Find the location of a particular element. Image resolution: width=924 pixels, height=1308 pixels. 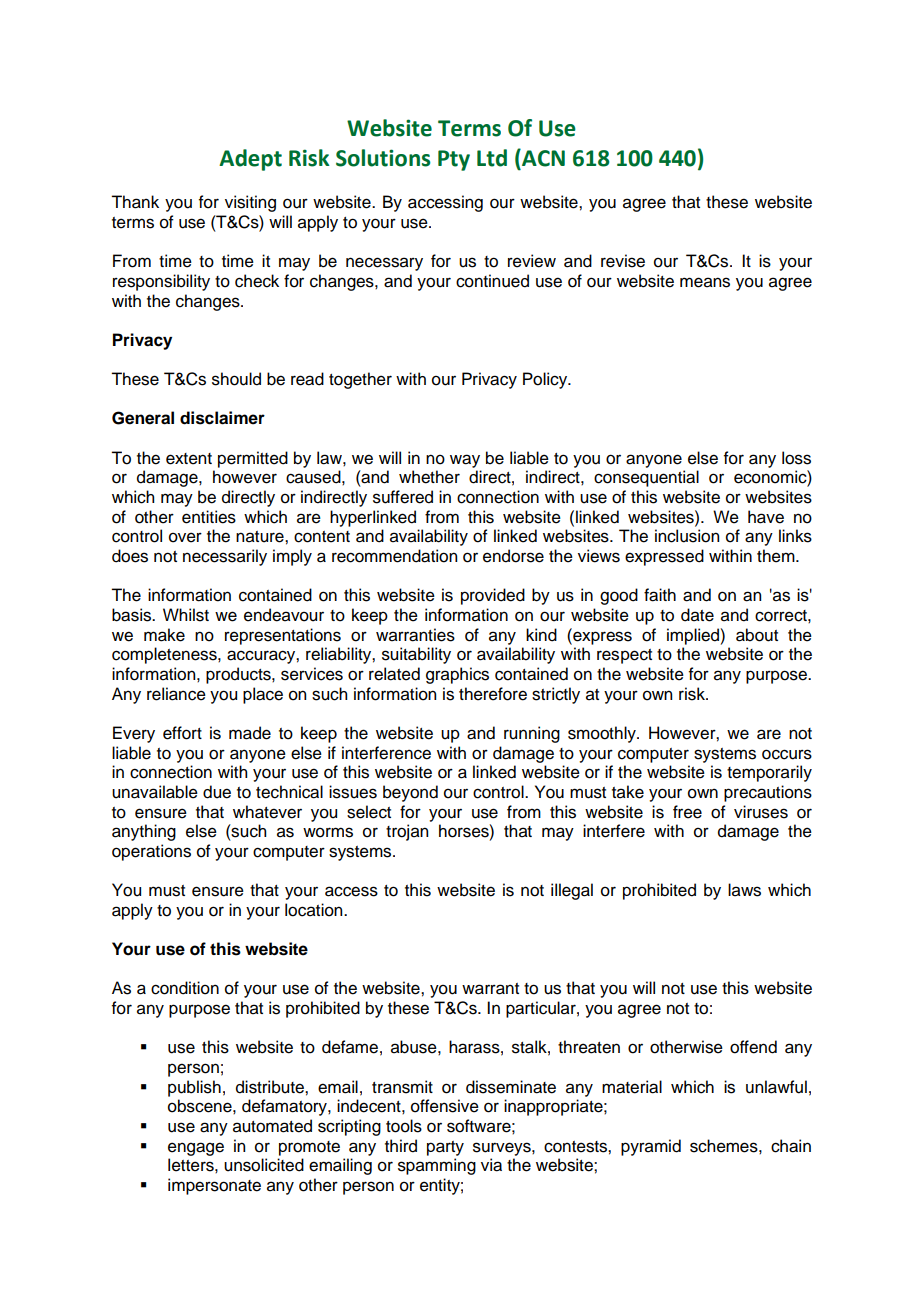

means is located at coordinates (705, 282).
